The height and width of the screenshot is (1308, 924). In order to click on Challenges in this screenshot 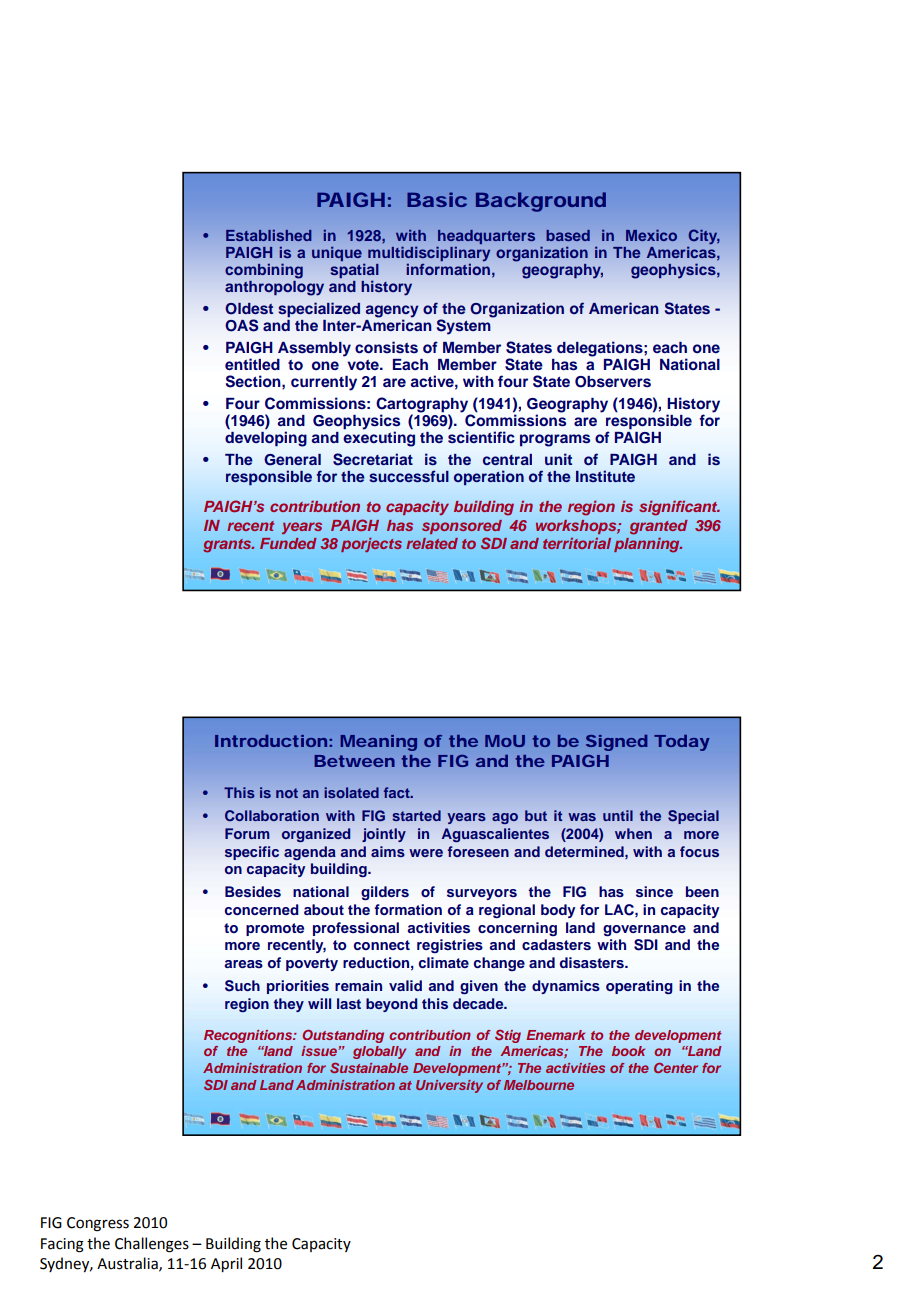, I will do `click(152, 1245)`.
